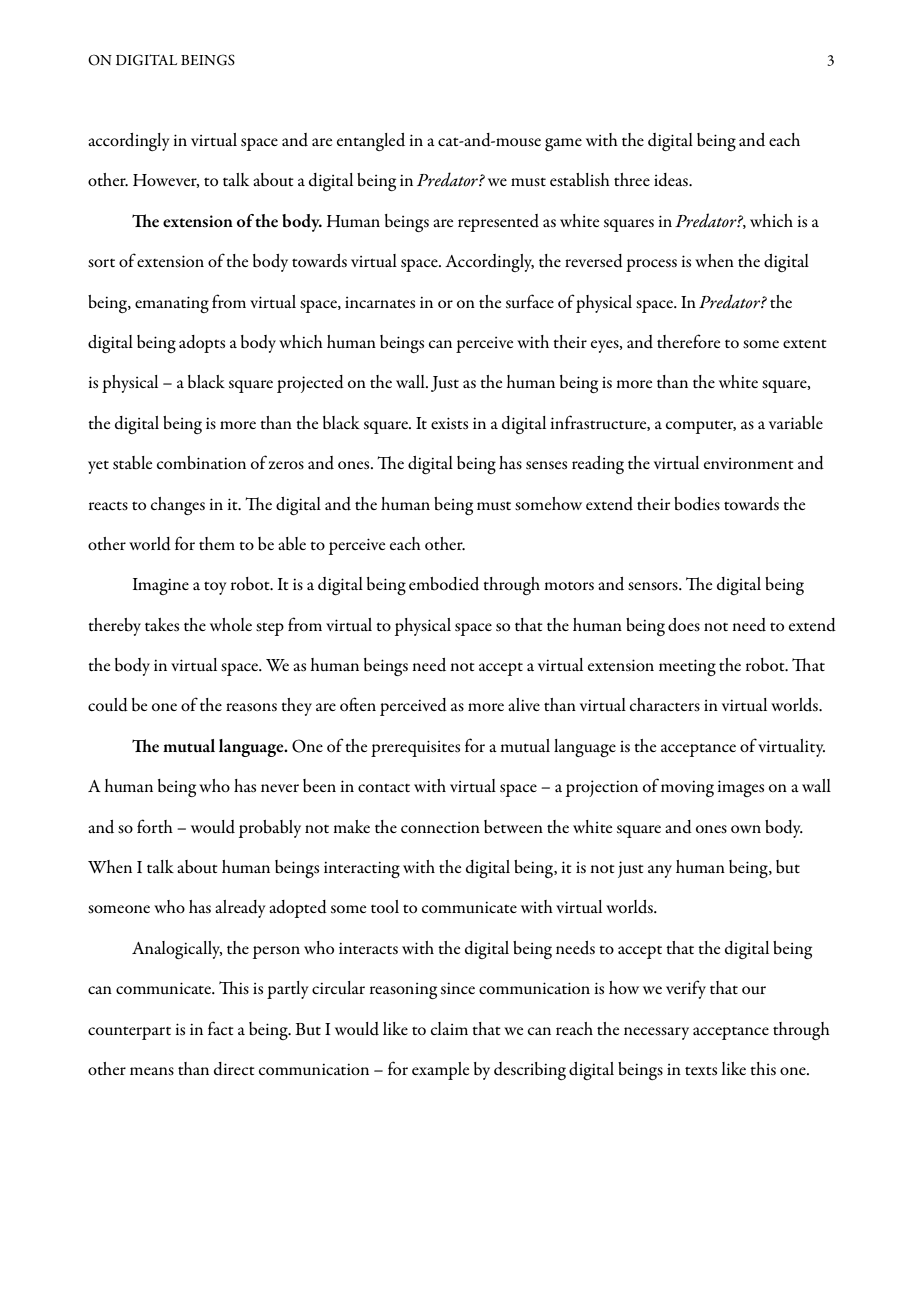 The image size is (924, 1308). What do you see at coordinates (162, 625) in the page?
I see `takes` at bounding box center [162, 625].
